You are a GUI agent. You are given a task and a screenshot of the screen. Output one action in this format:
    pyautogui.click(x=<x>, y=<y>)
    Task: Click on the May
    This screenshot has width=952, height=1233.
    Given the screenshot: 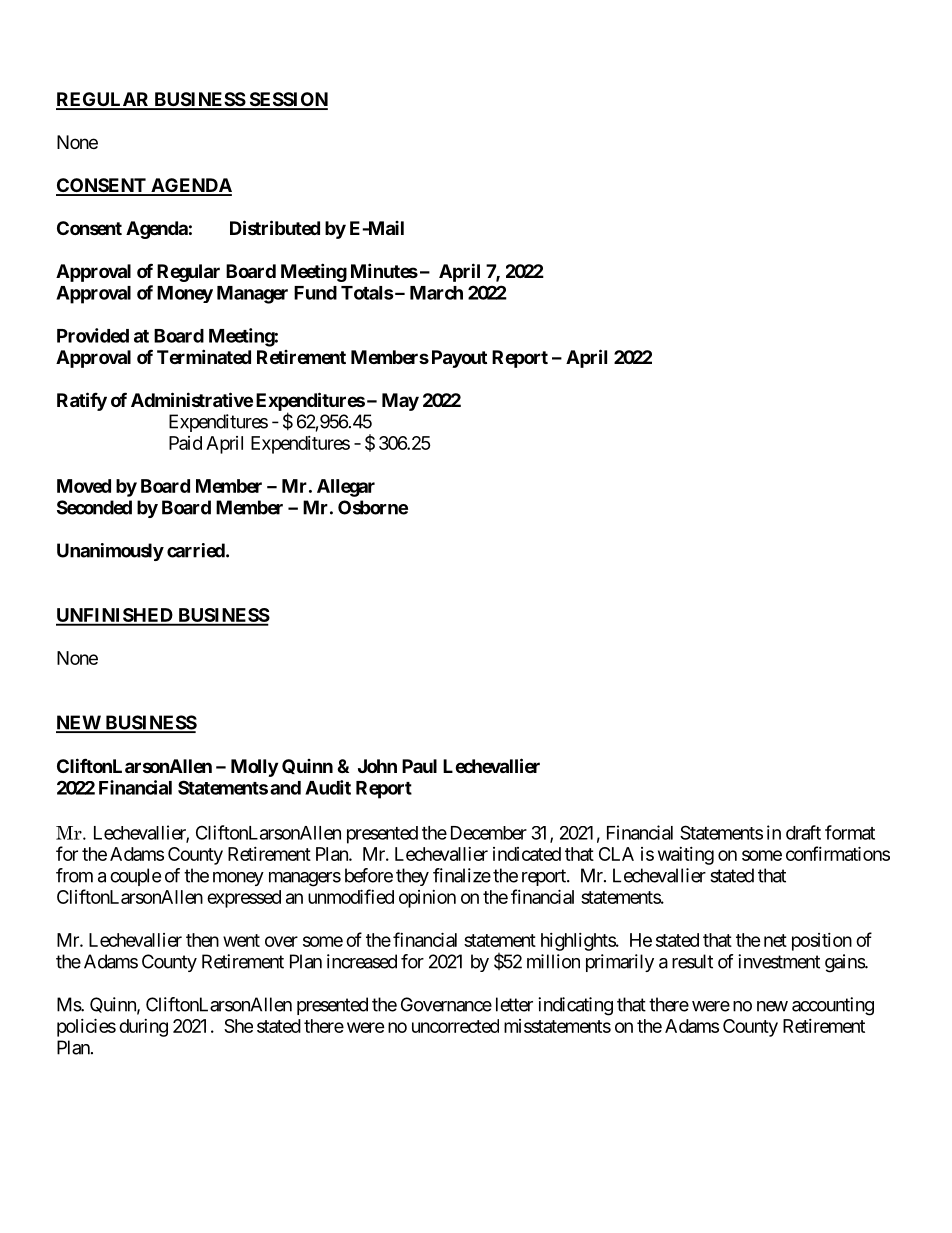 What is the action you would take?
    pyautogui.click(x=400, y=402)
